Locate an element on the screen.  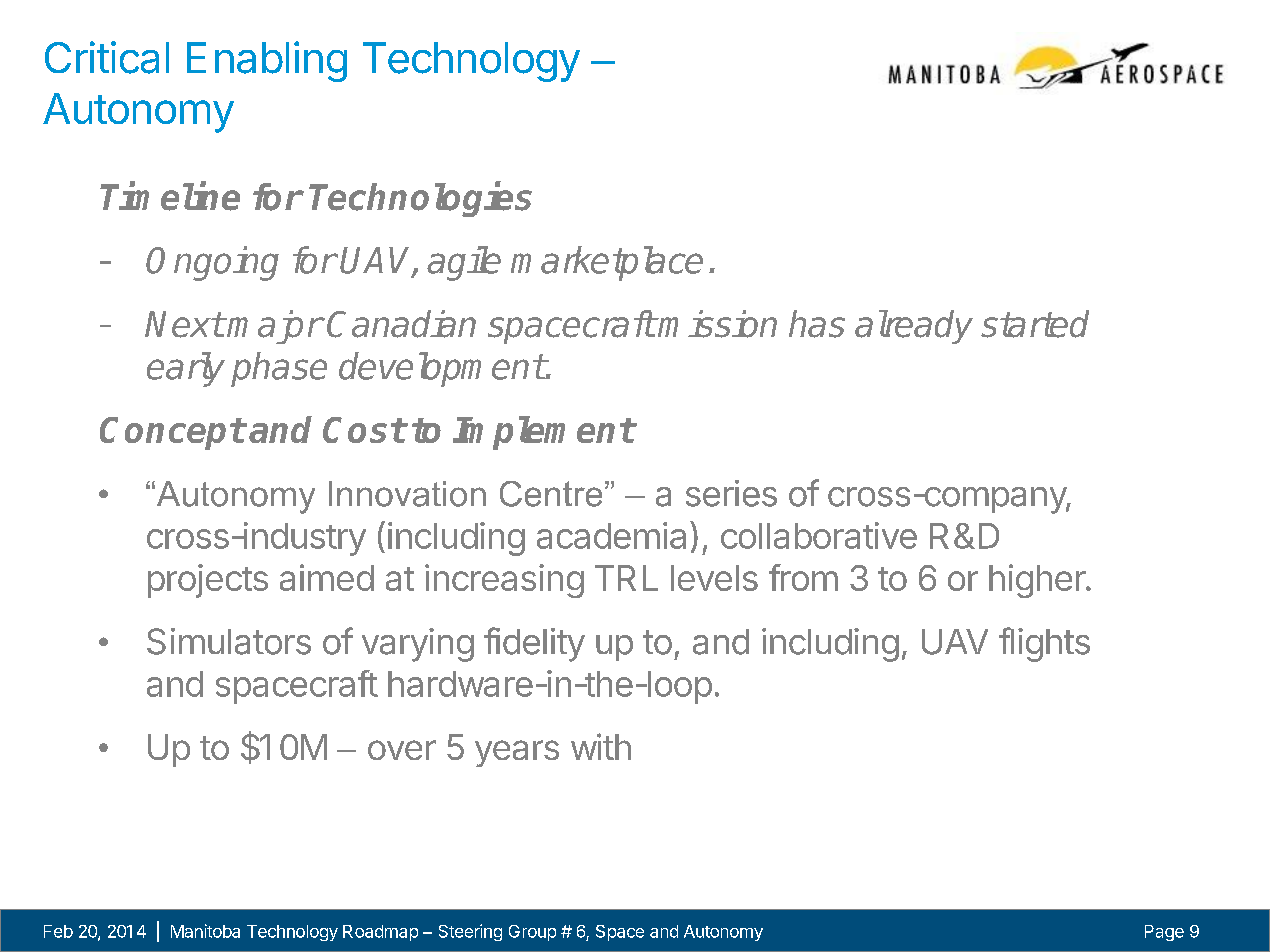
with is located at coordinates (601, 746).
